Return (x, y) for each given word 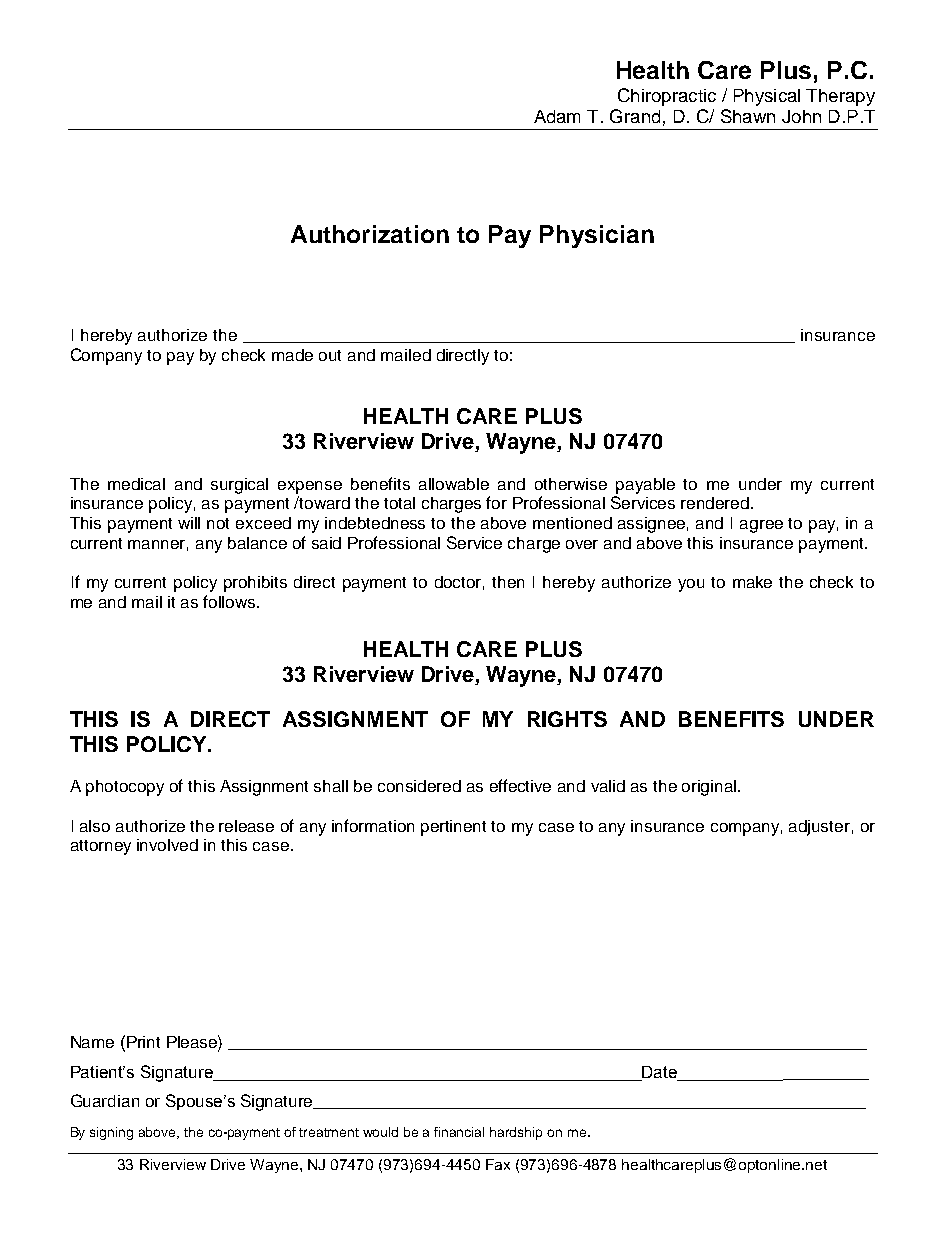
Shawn (748, 116)
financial (459, 1132)
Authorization (370, 234)
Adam (557, 116)
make (752, 582)
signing (111, 1133)
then (508, 582)
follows (230, 601)
